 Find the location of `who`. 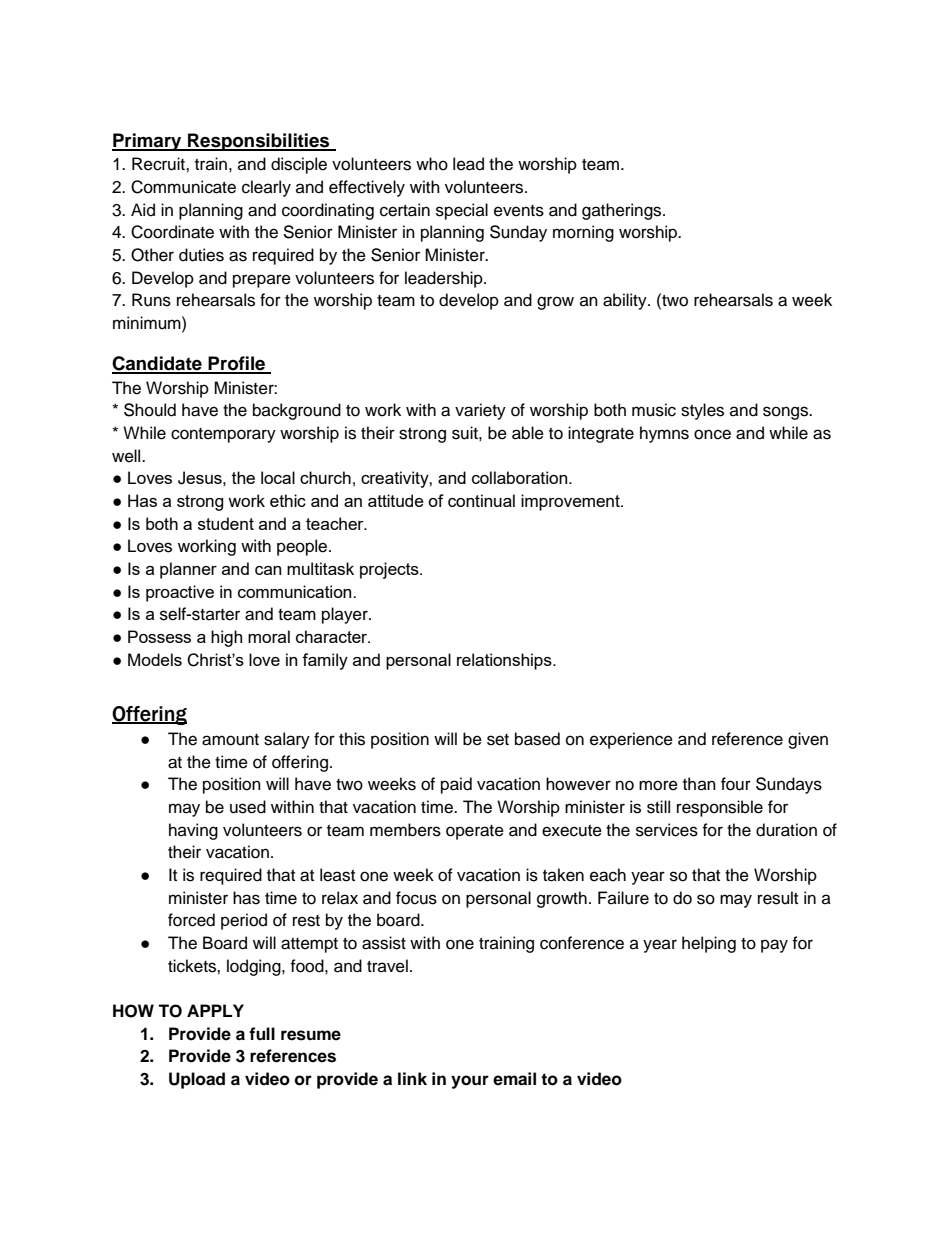

who is located at coordinates (432, 164).
